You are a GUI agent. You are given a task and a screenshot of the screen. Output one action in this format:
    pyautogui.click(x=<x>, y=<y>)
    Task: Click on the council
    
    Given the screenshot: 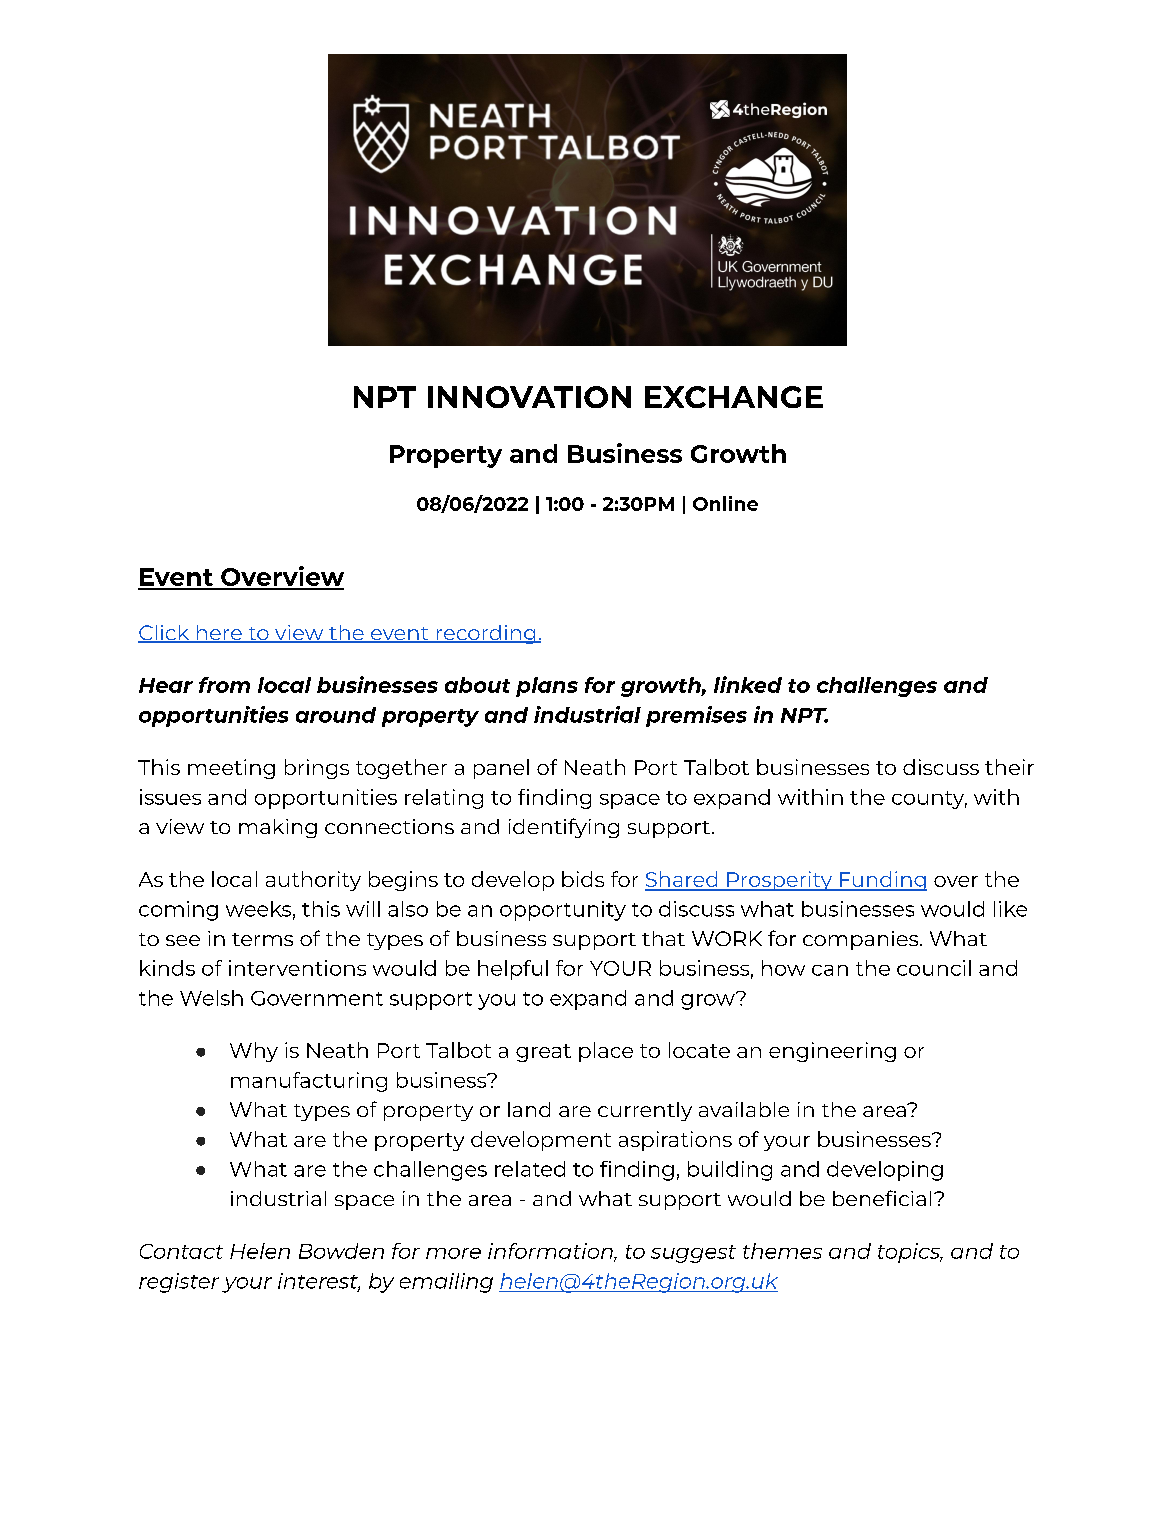 What is the action you would take?
    pyautogui.click(x=934, y=968)
